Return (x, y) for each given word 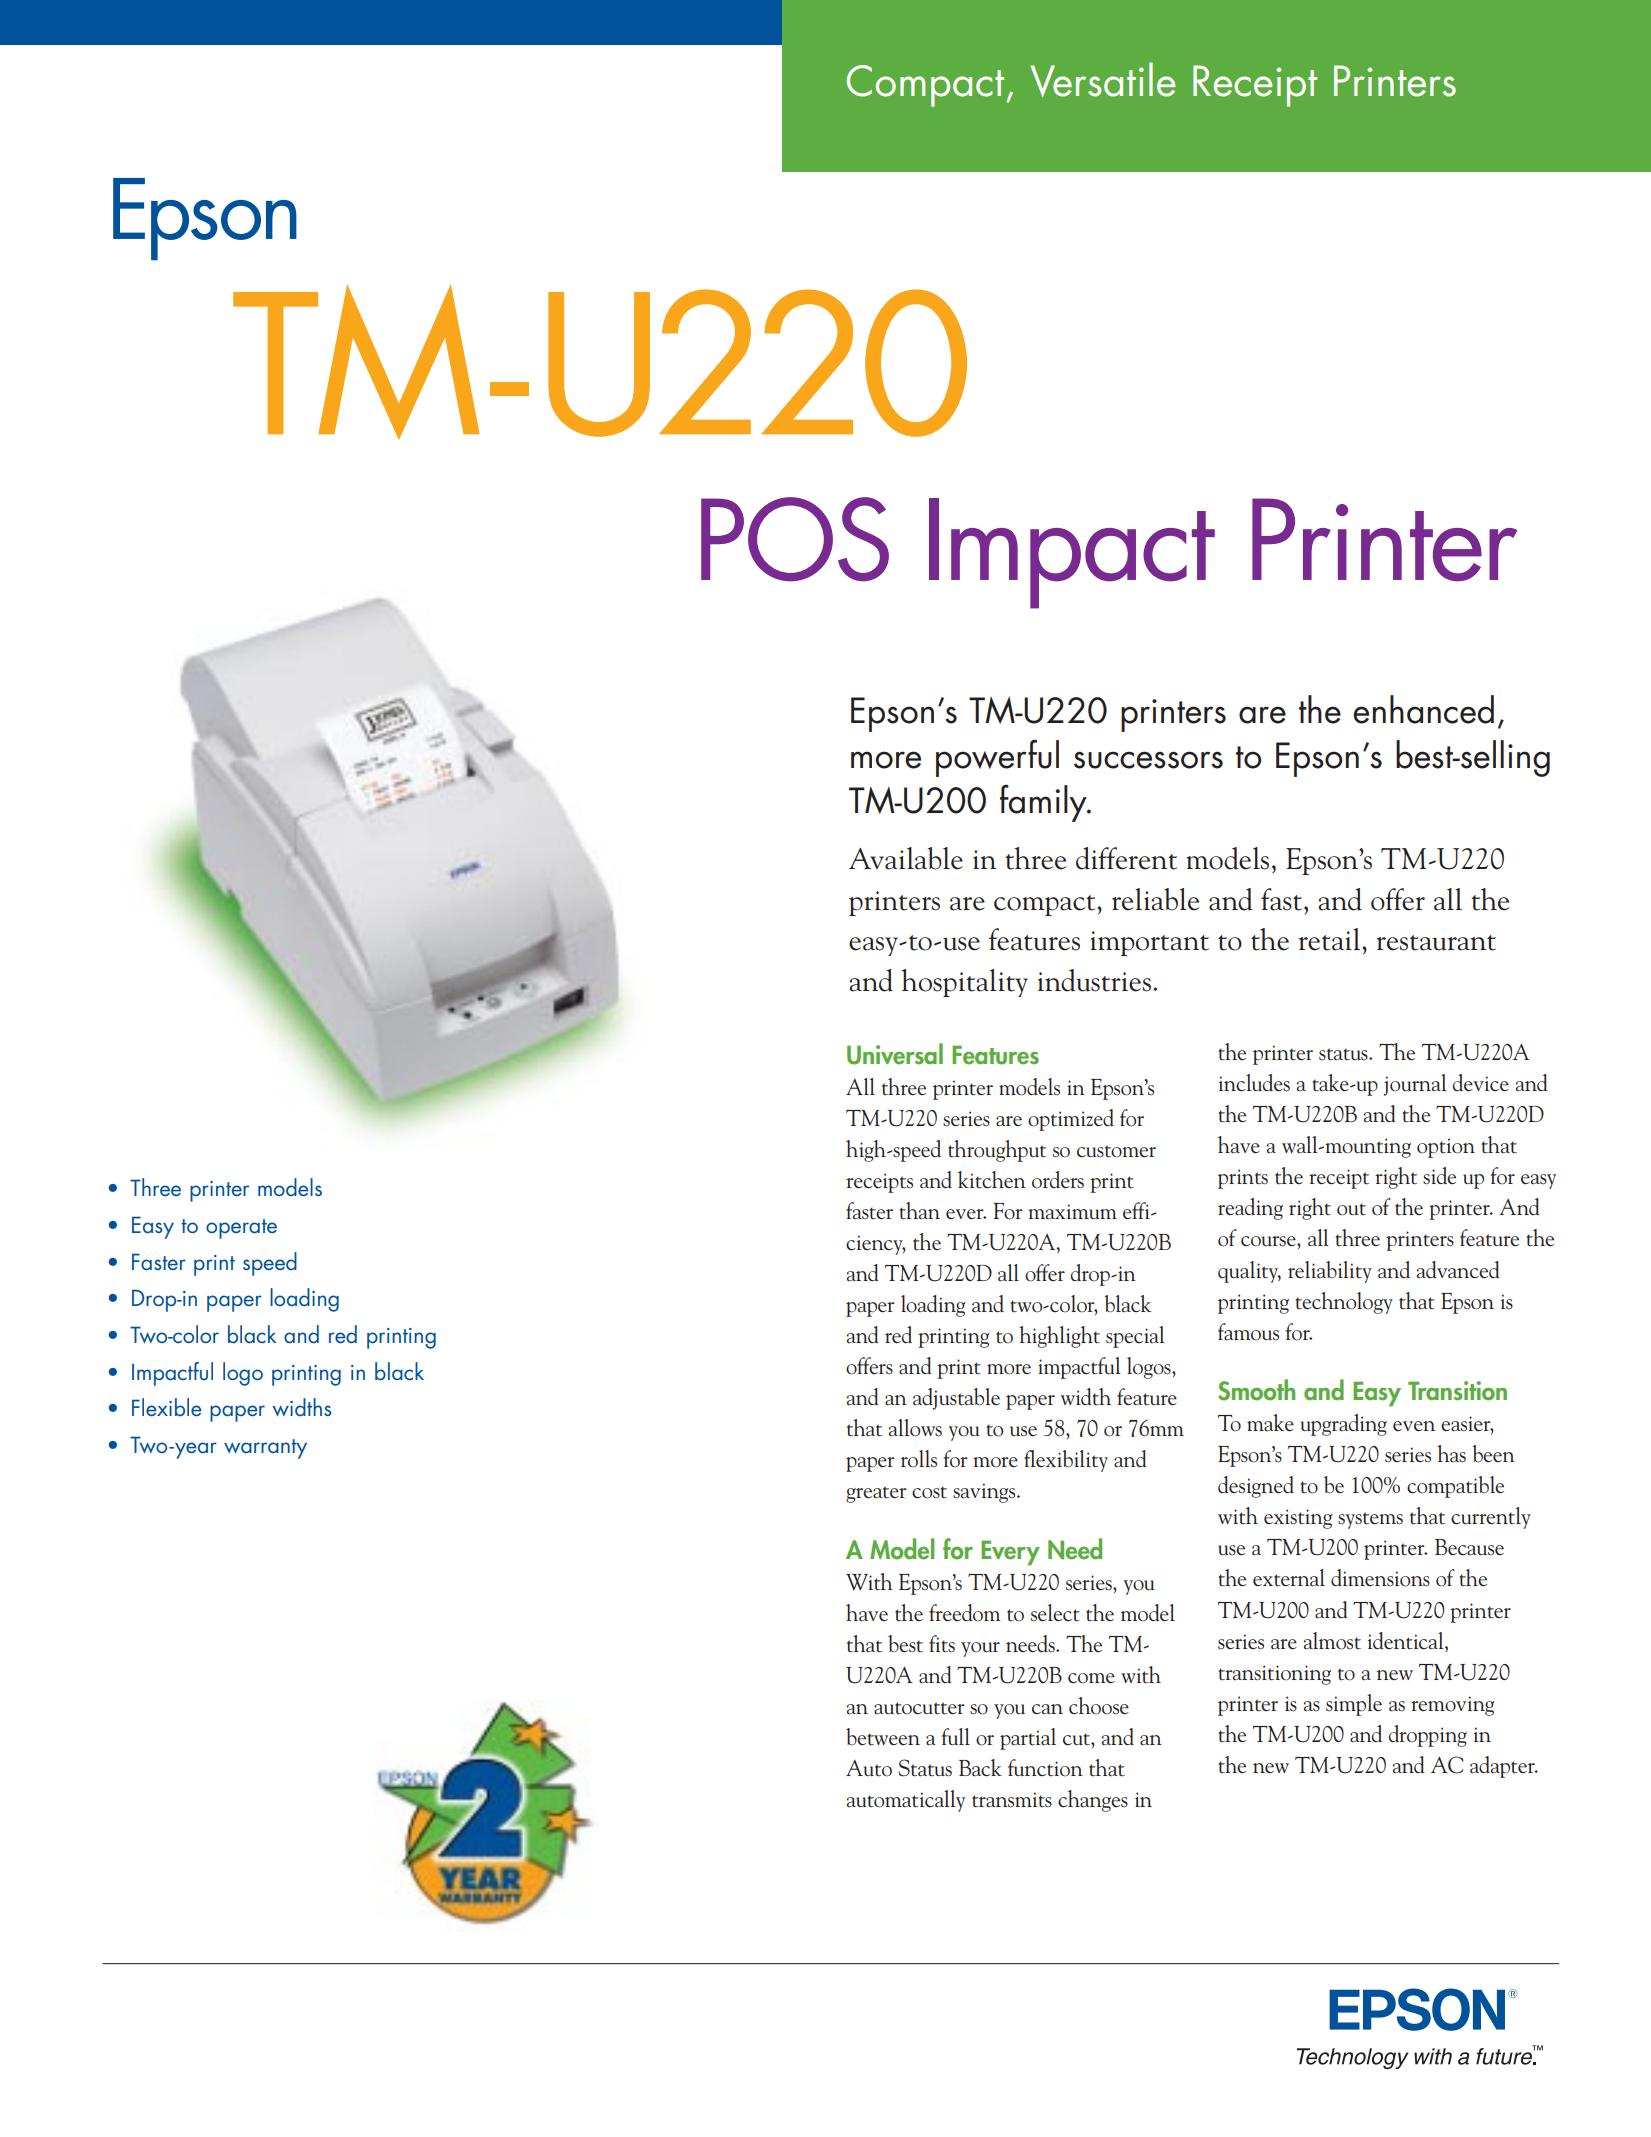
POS (795, 539)
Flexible (167, 1407)
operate (241, 1229)
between (883, 1737)
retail (1330, 939)
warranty (265, 1449)
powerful (997, 758)
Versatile (1102, 79)
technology (1344, 1303)
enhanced (1423, 709)
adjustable (956, 1399)
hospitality (964, 983)
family (1044, 803)
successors (1148, 760)
